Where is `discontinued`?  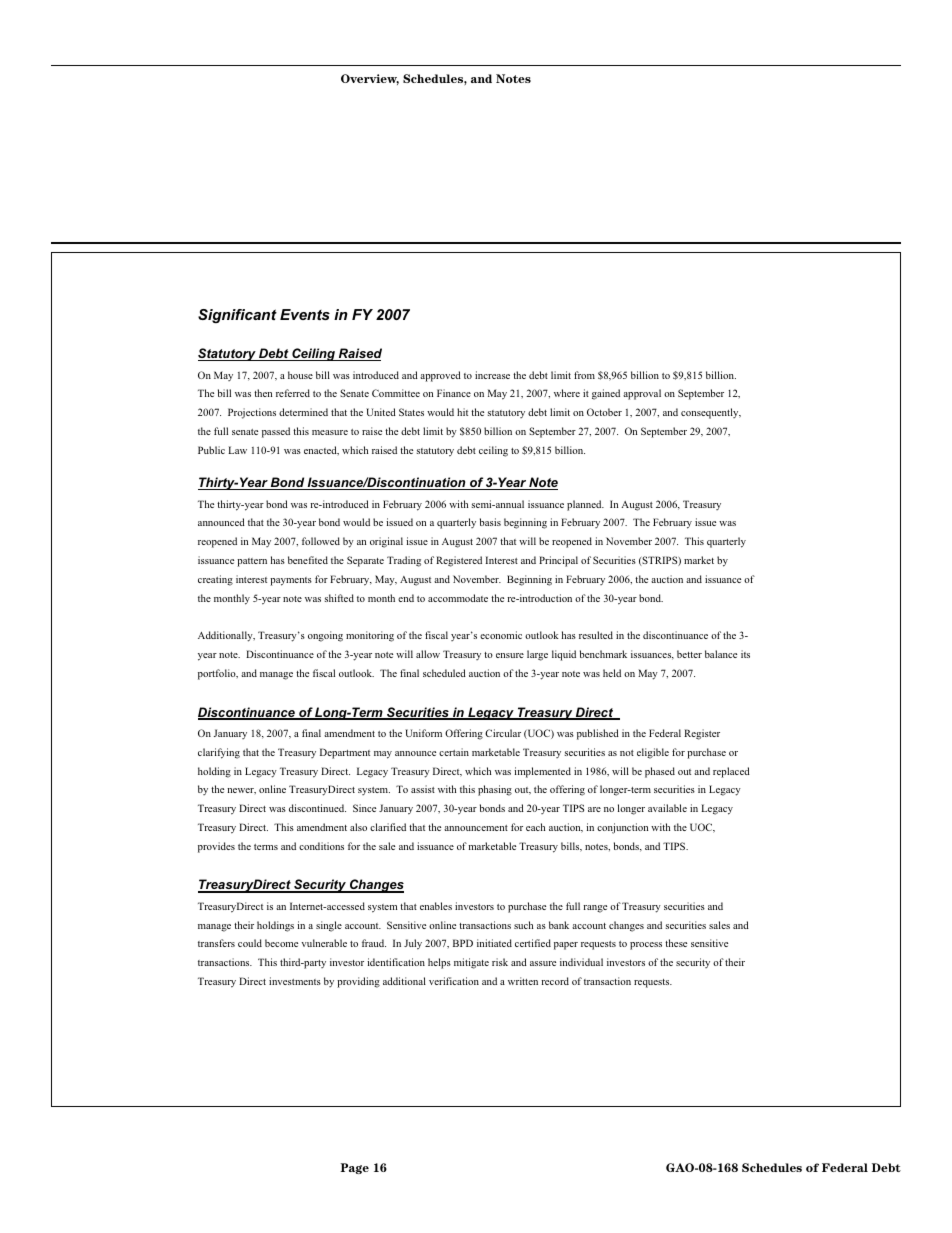
discontinued is located at coordinates (317, 808).
